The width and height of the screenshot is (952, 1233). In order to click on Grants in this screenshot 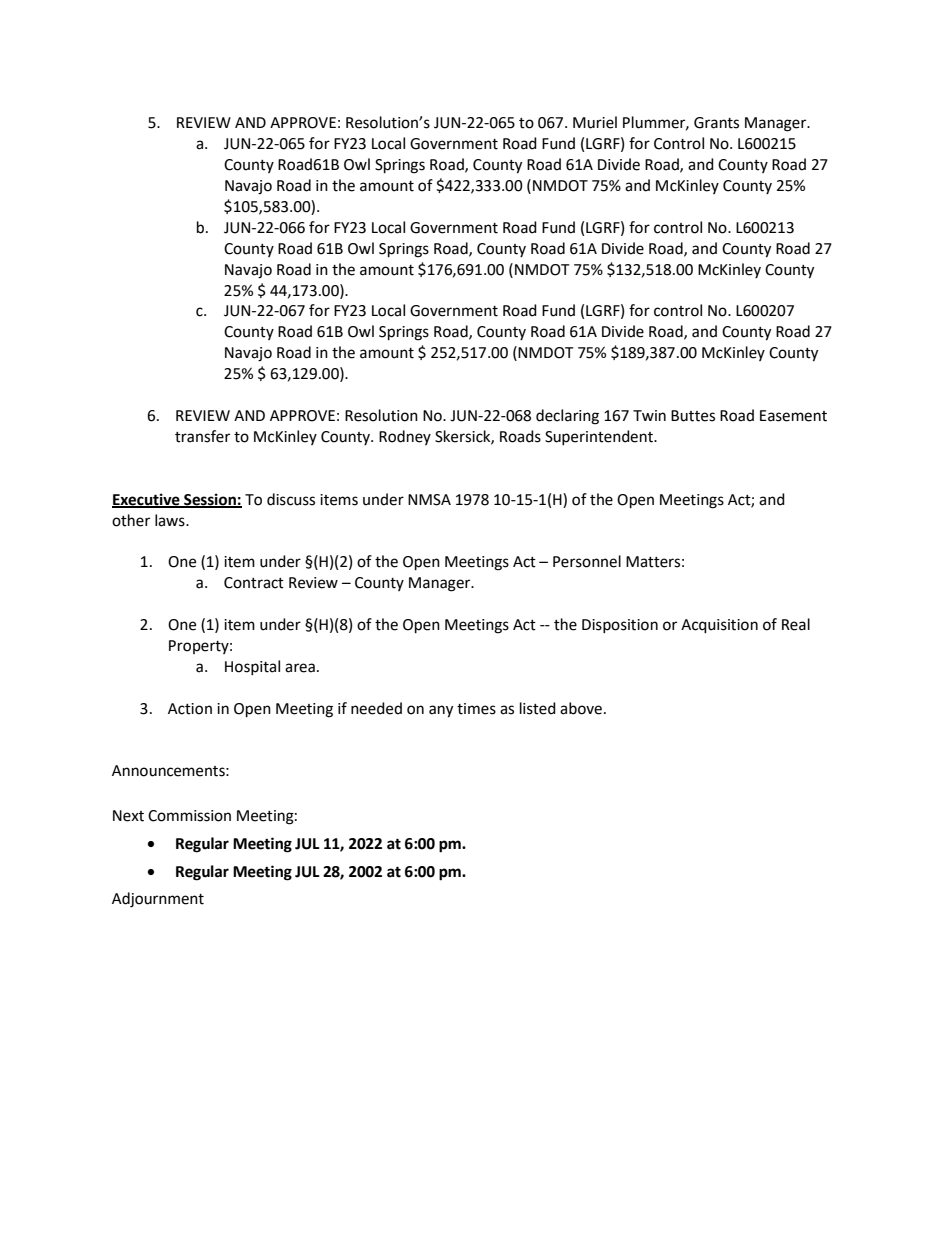, I will do `click(716, 123)`.
